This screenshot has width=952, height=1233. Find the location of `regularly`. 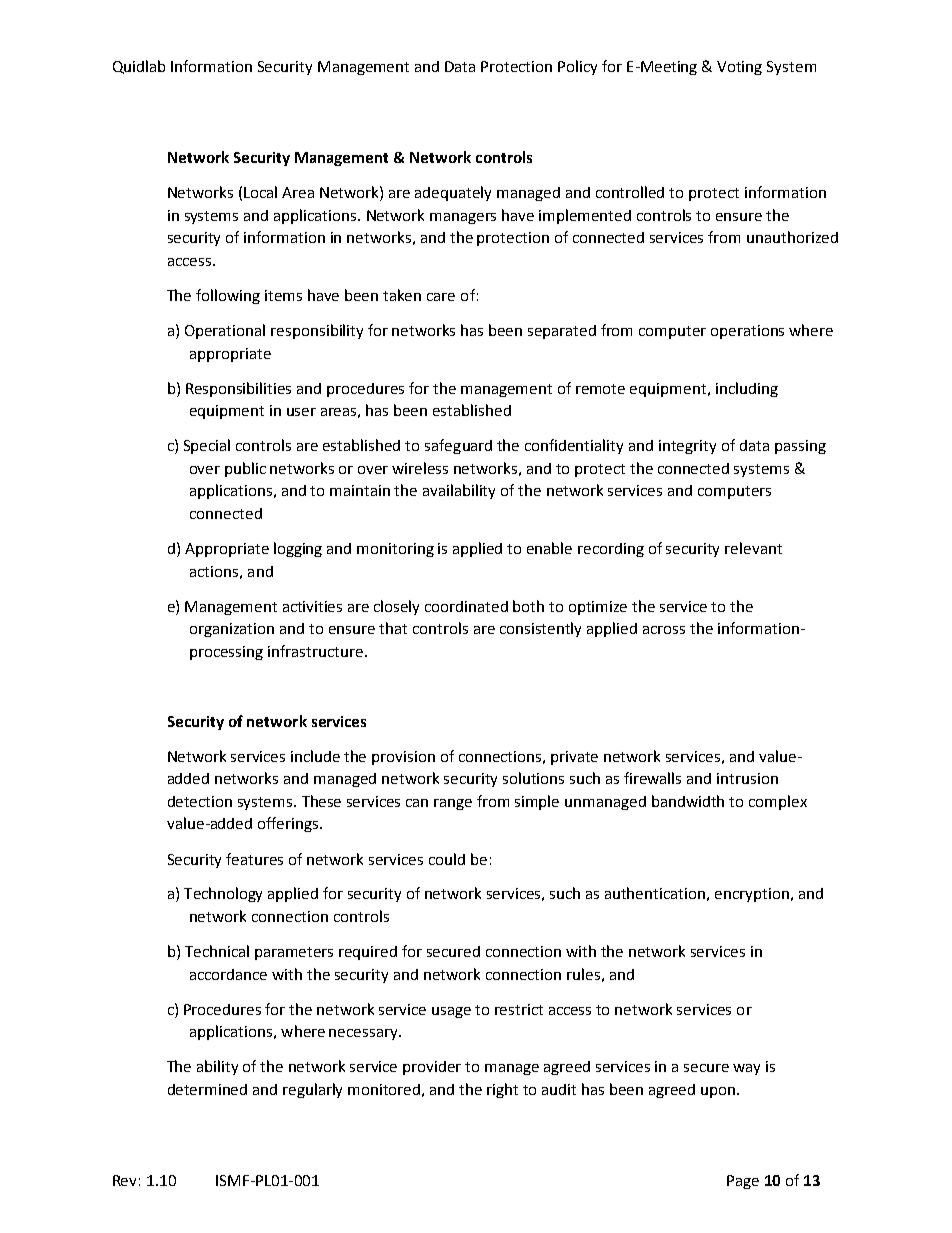

regularly is located at coordinates (312, 1090).
